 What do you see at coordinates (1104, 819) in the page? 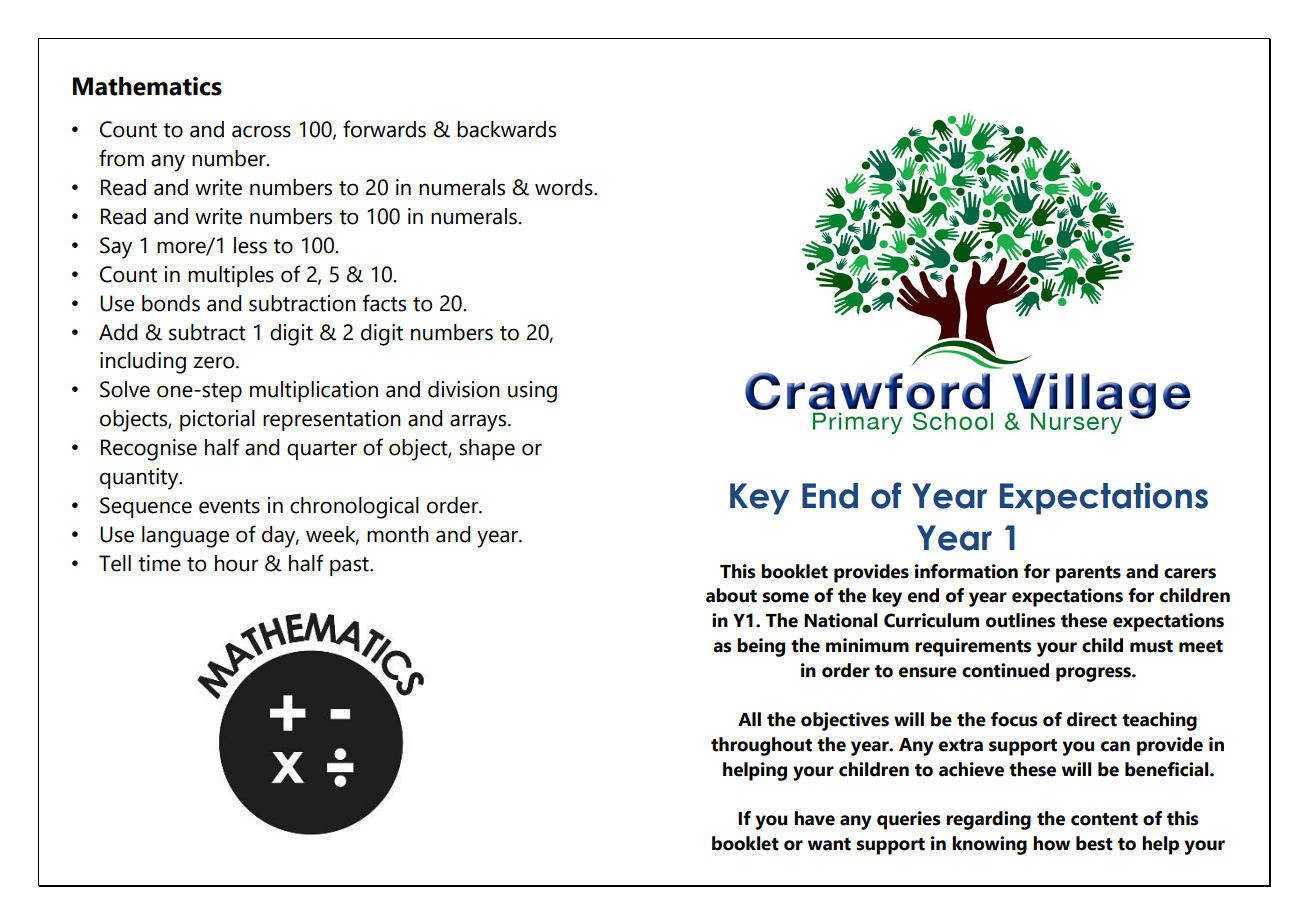
I see `content` at bounding box center [1104, 819].
